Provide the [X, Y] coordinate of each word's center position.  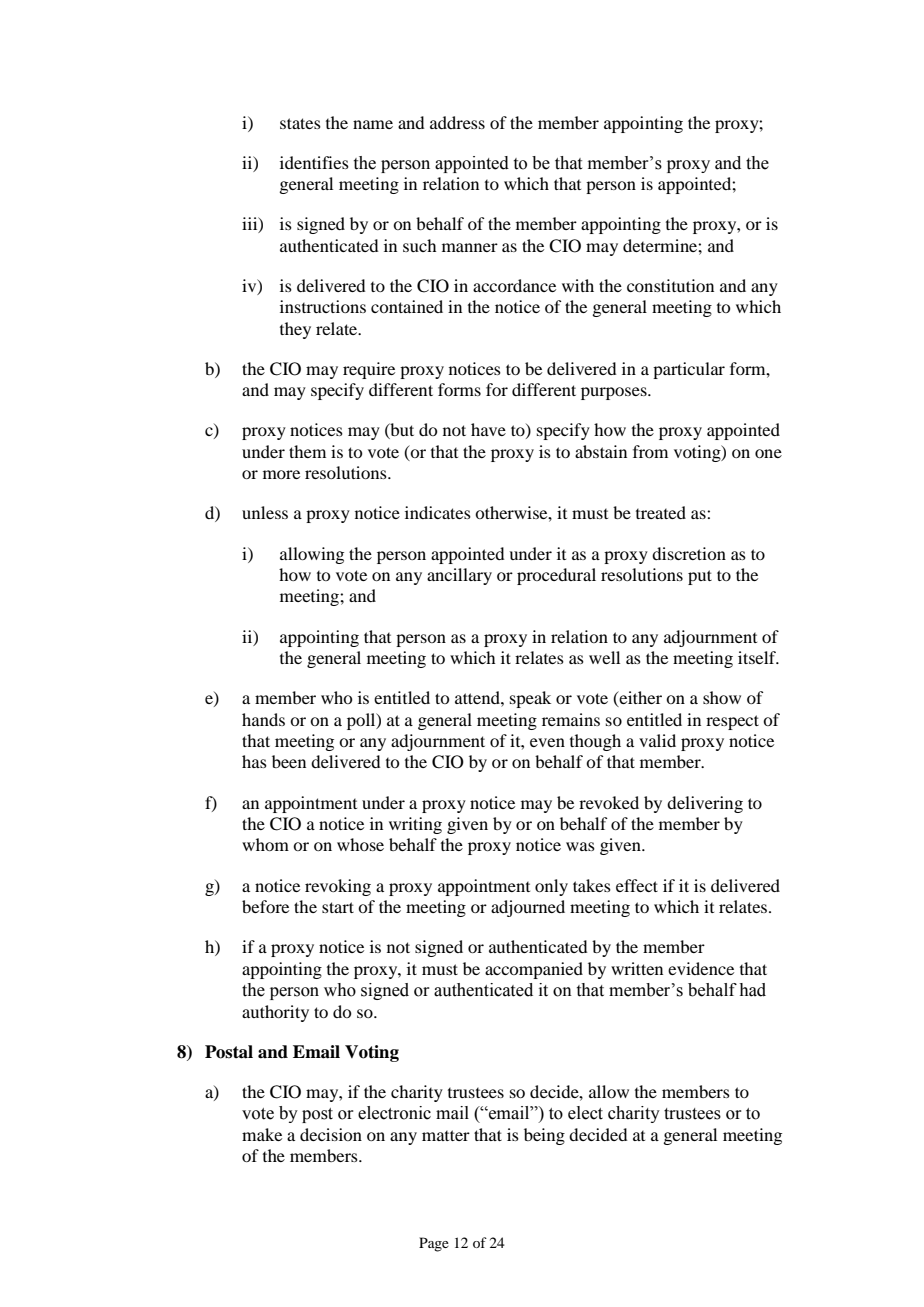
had [753, 990]
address [457, 122]
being [544, 1136]
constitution [670, 285]
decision [331, 1134]
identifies [314, 162]
